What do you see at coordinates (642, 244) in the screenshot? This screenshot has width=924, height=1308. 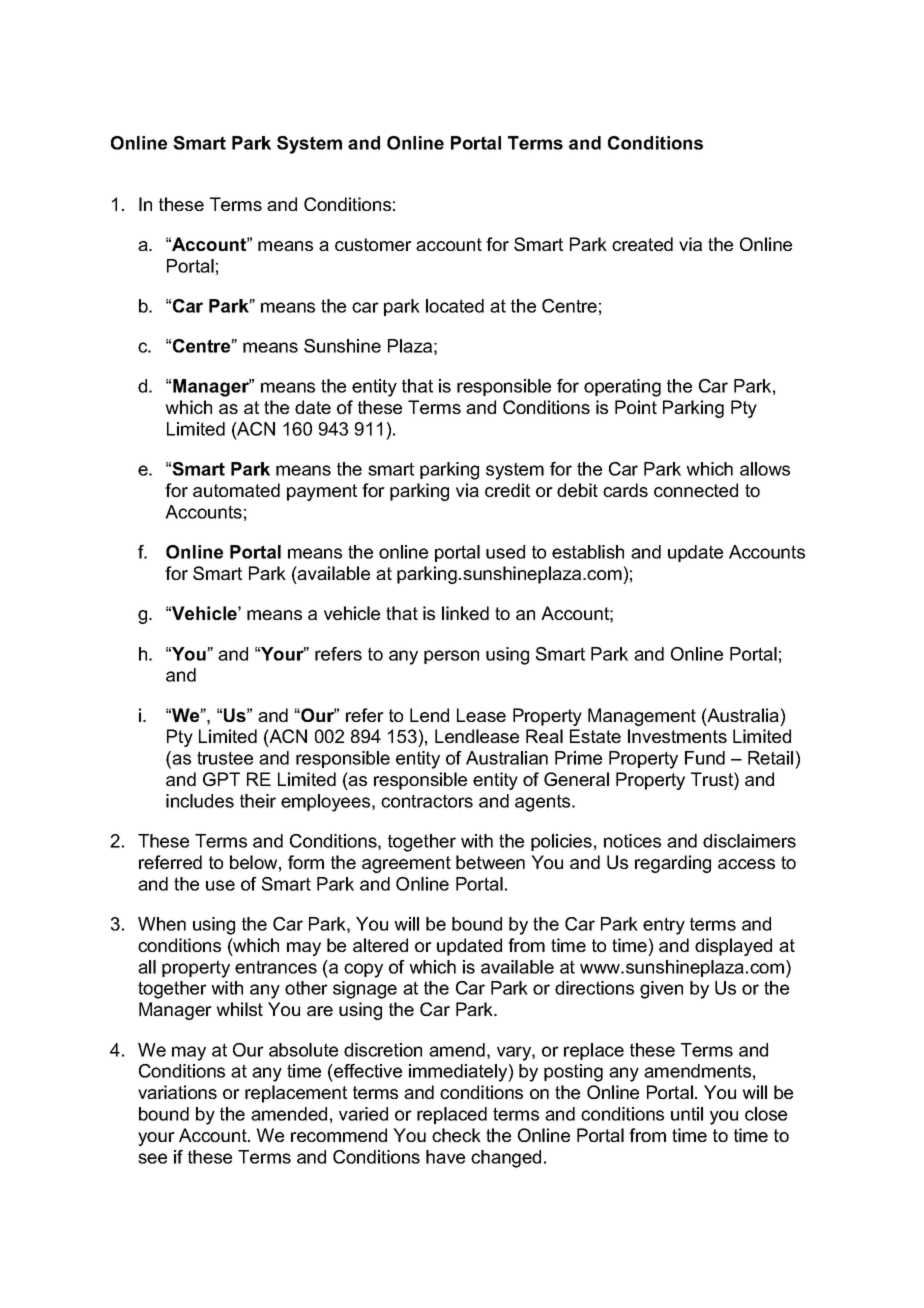 I see `created` at bounding box center [642, 244].
